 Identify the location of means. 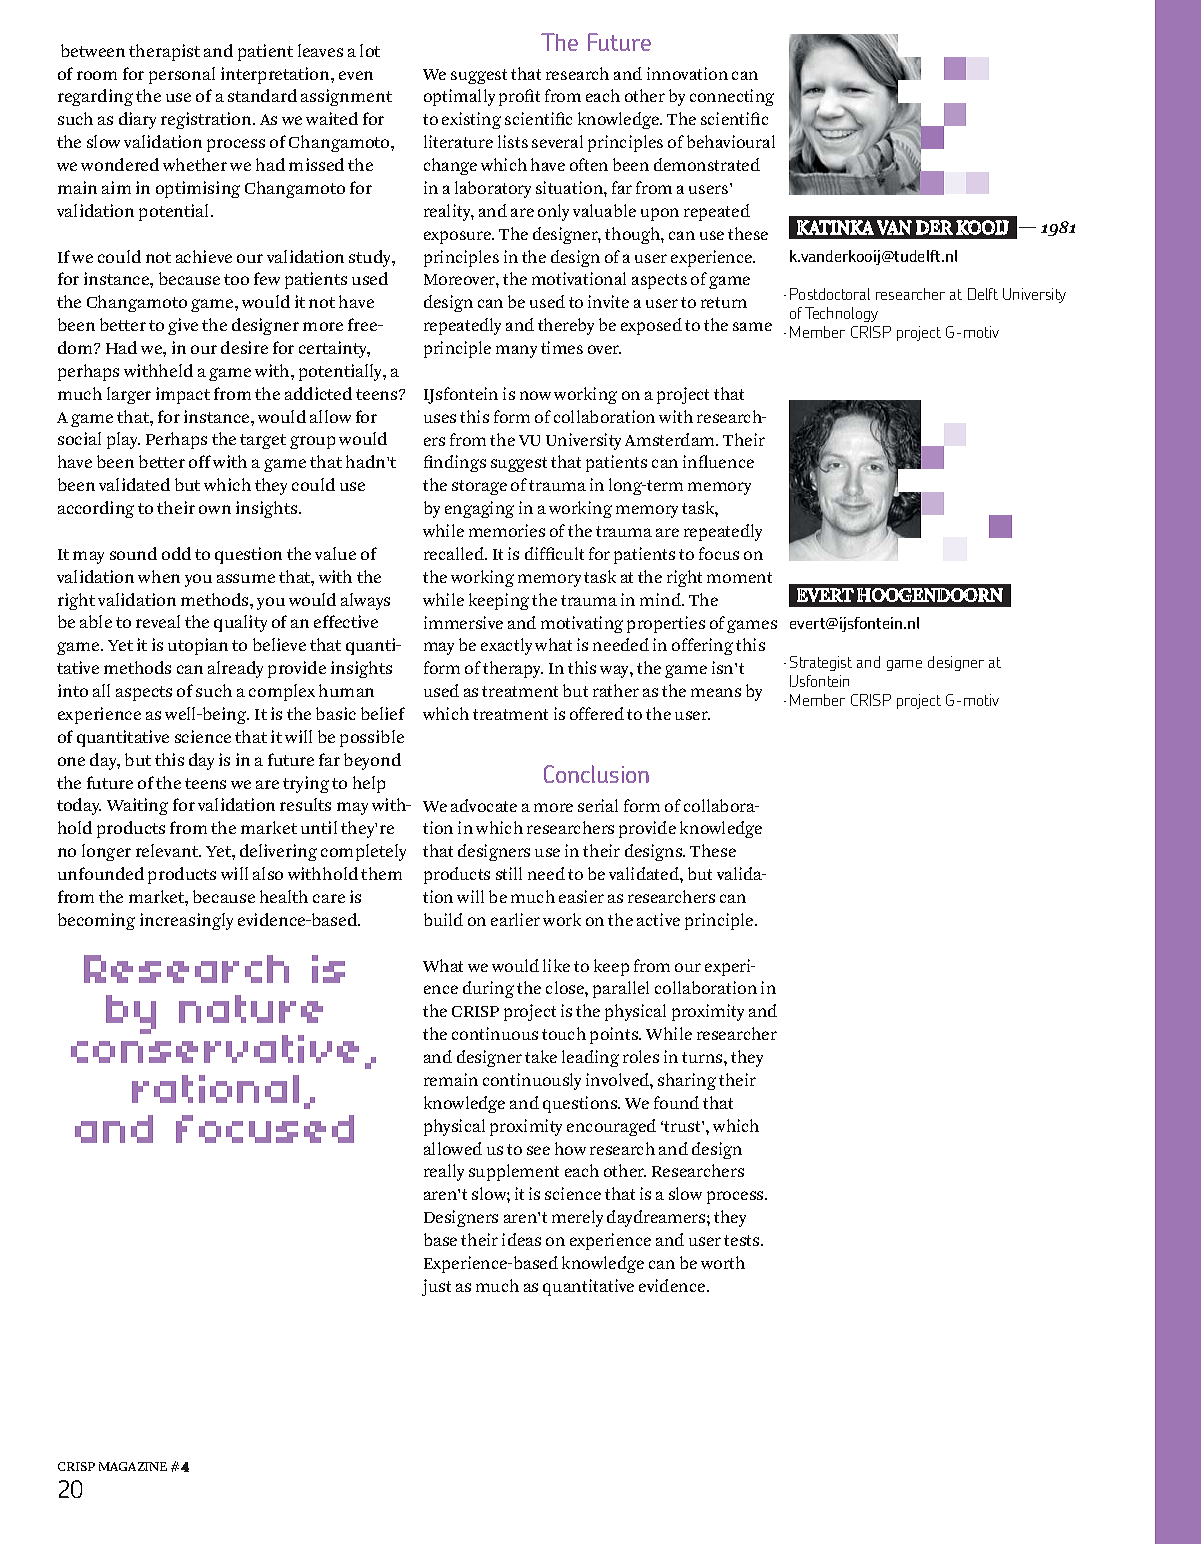
(716, 692).
